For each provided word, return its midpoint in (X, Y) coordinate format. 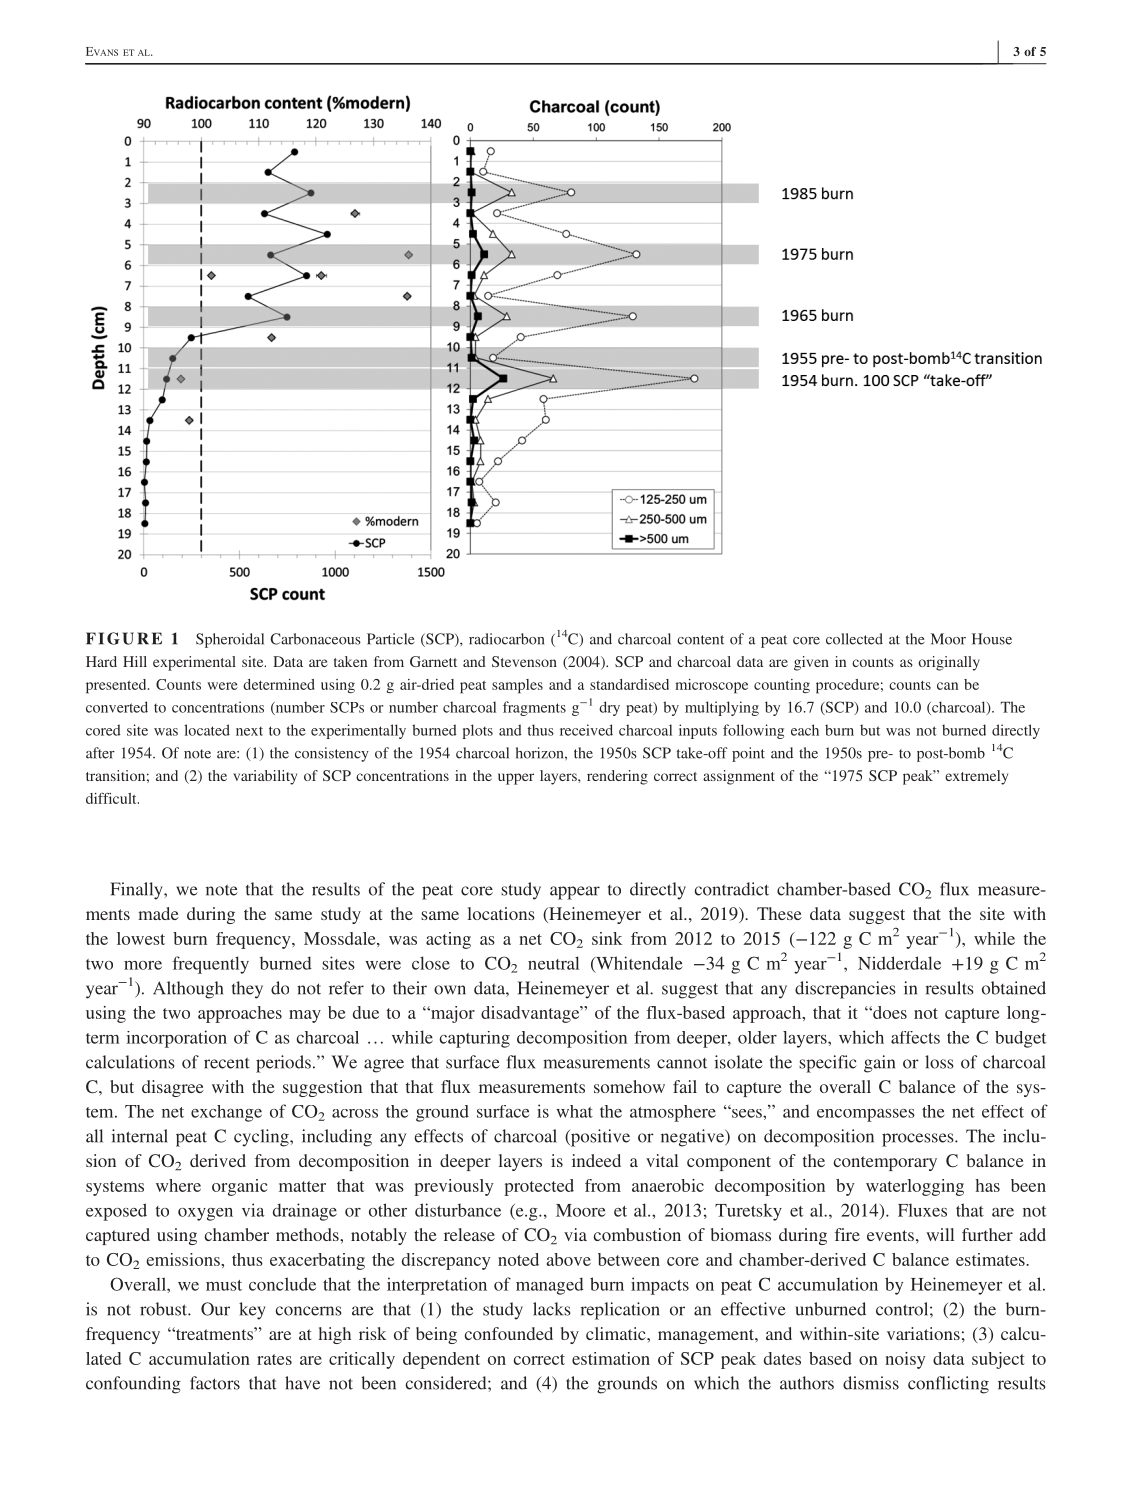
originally (949, 663)
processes (919, 1140)
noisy (905, 1360)
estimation (611, 1358)
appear (575, 893)
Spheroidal (230, 640)
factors (215, 1383)
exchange (226, 1113)
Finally (137, 891)
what (574, 1111)
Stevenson (524, 661)
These (779, 913)
